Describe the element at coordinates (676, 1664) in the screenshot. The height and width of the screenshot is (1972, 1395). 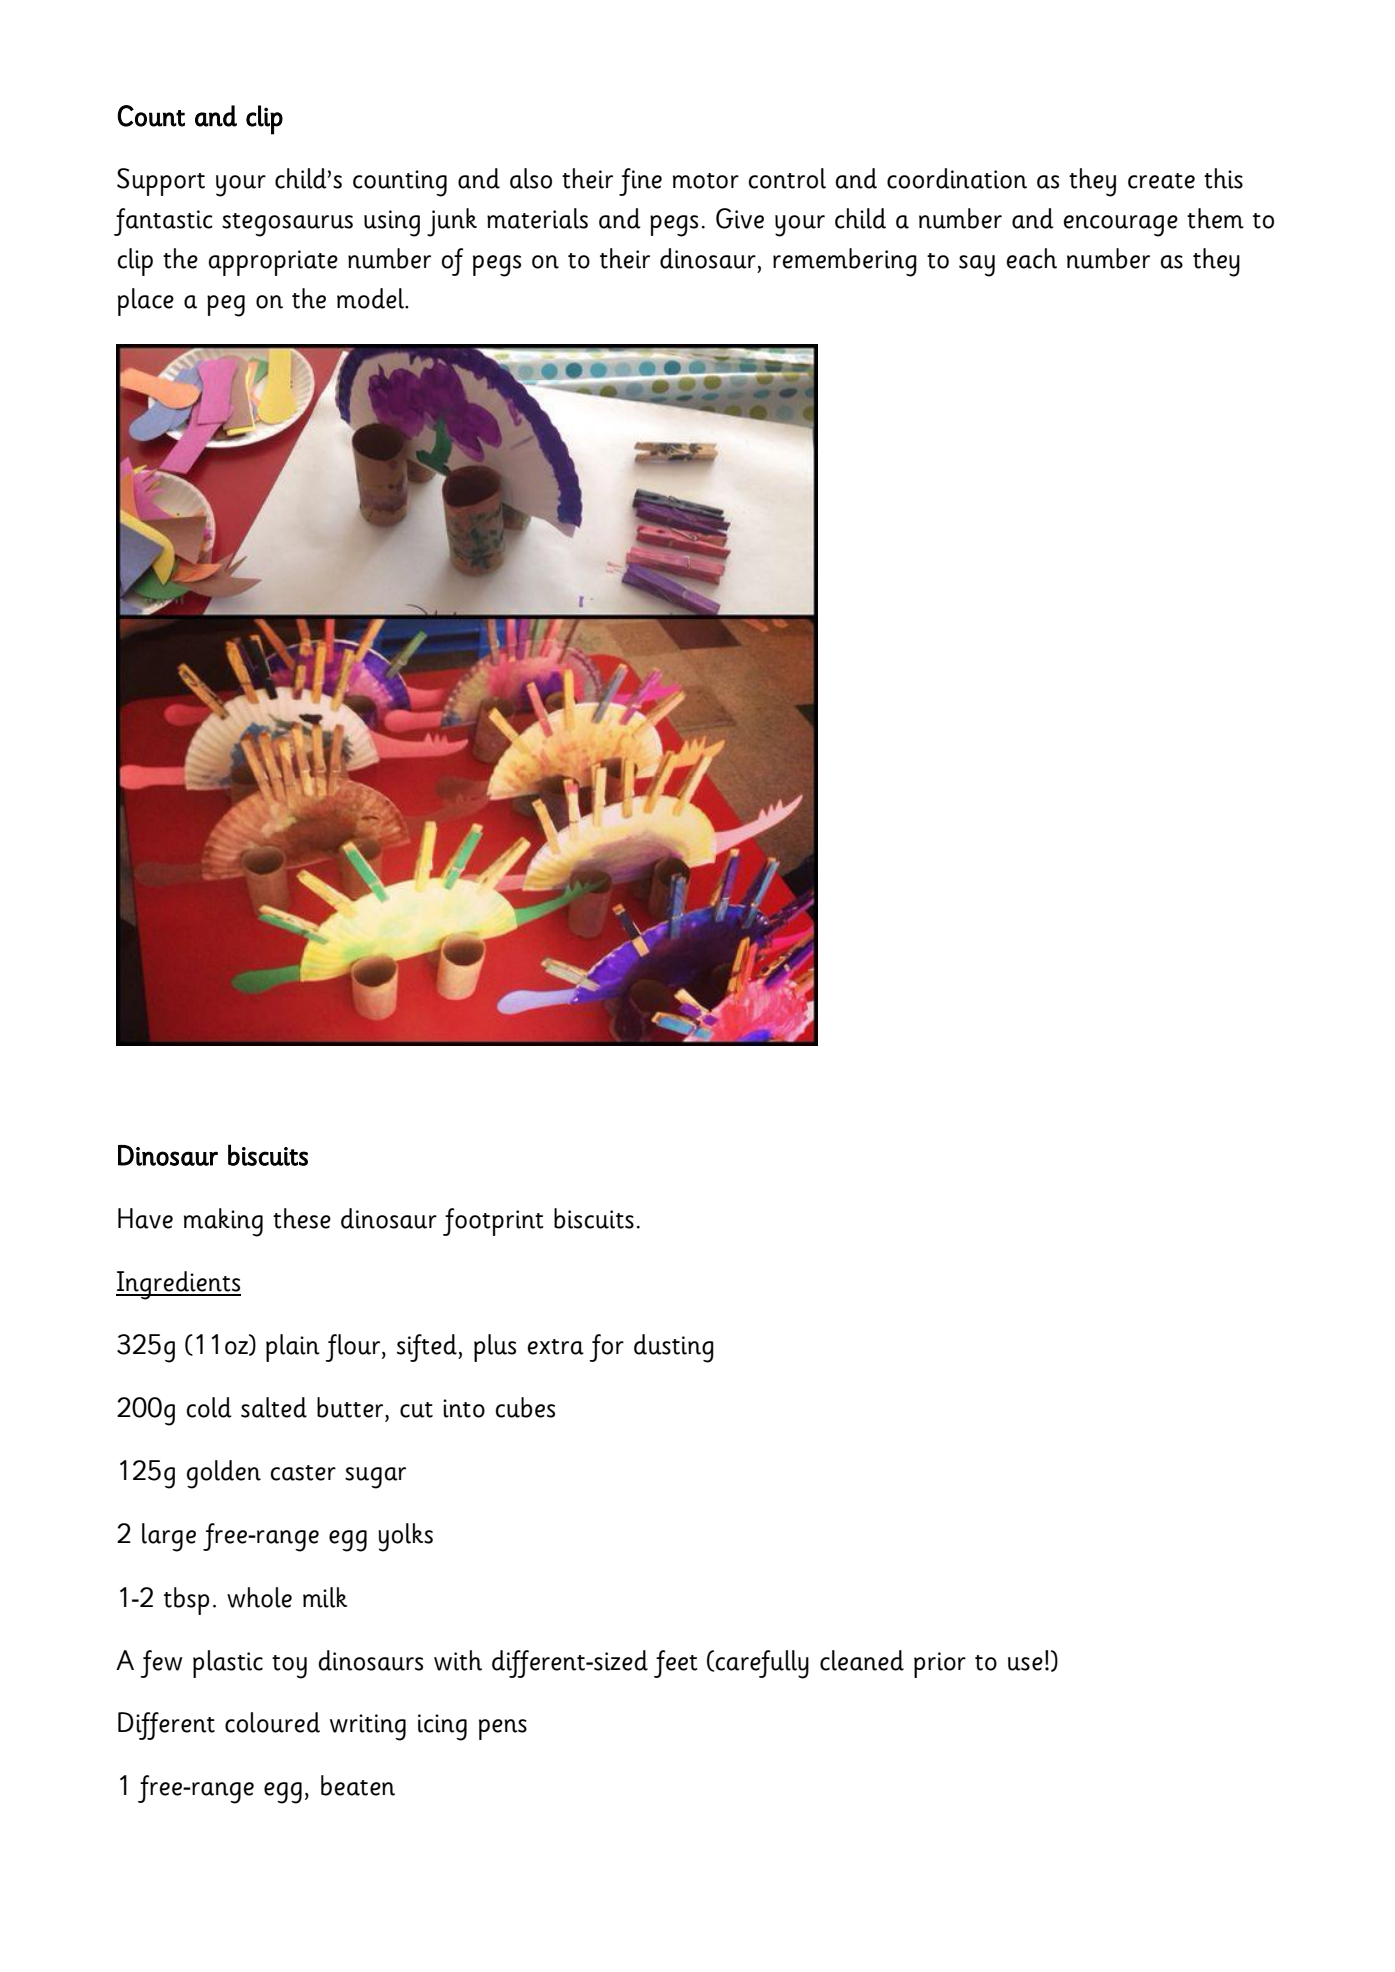
I see `feet` at that location.
